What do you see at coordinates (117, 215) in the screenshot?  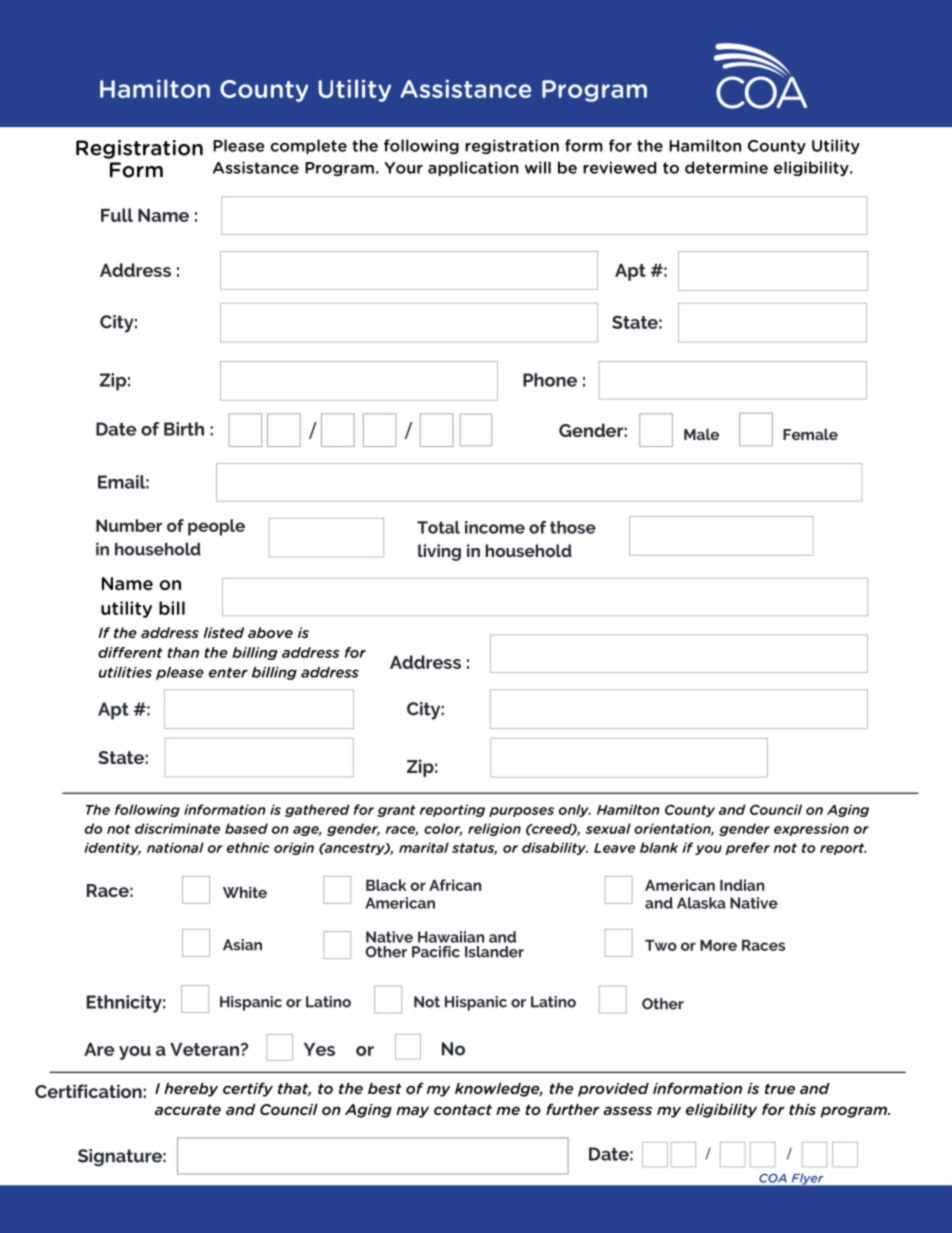 I see `Full` at bounding box center [117, 215].
